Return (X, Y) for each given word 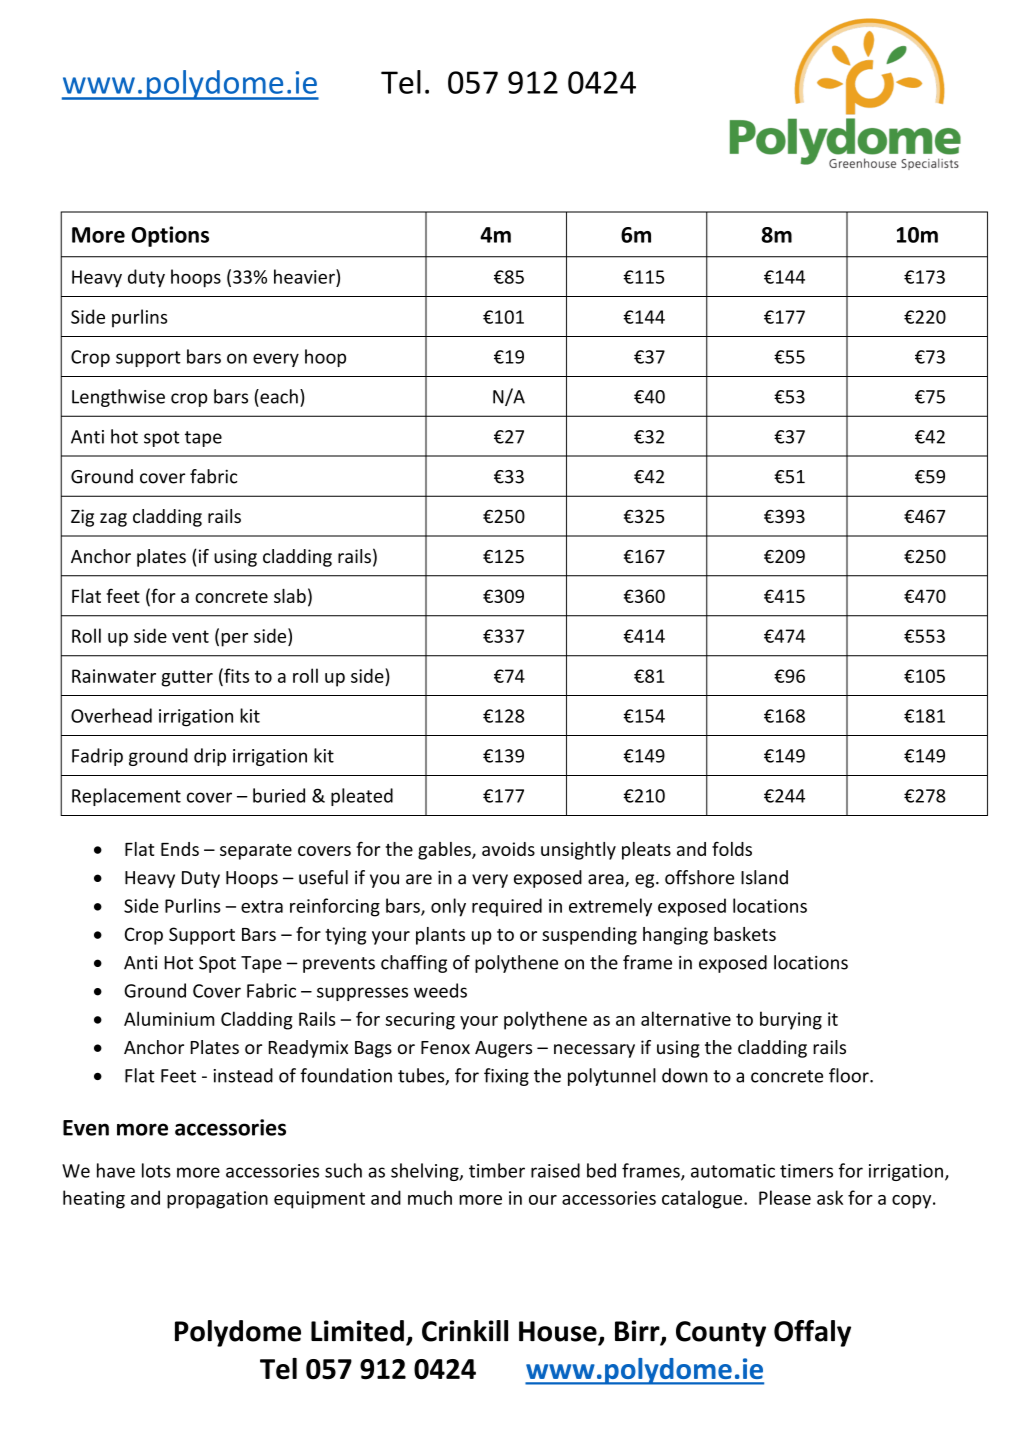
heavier (305, 276)
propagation (217, 1200)
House (559, 1332)
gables (445, 851)
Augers (503, 1049)
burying (791, 1020)
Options (170, 236)
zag (113, 520)
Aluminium (169, 1018)
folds (732, 849)
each (278, 396)
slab (290, 596)
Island (764, 877)
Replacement (126, 797)
